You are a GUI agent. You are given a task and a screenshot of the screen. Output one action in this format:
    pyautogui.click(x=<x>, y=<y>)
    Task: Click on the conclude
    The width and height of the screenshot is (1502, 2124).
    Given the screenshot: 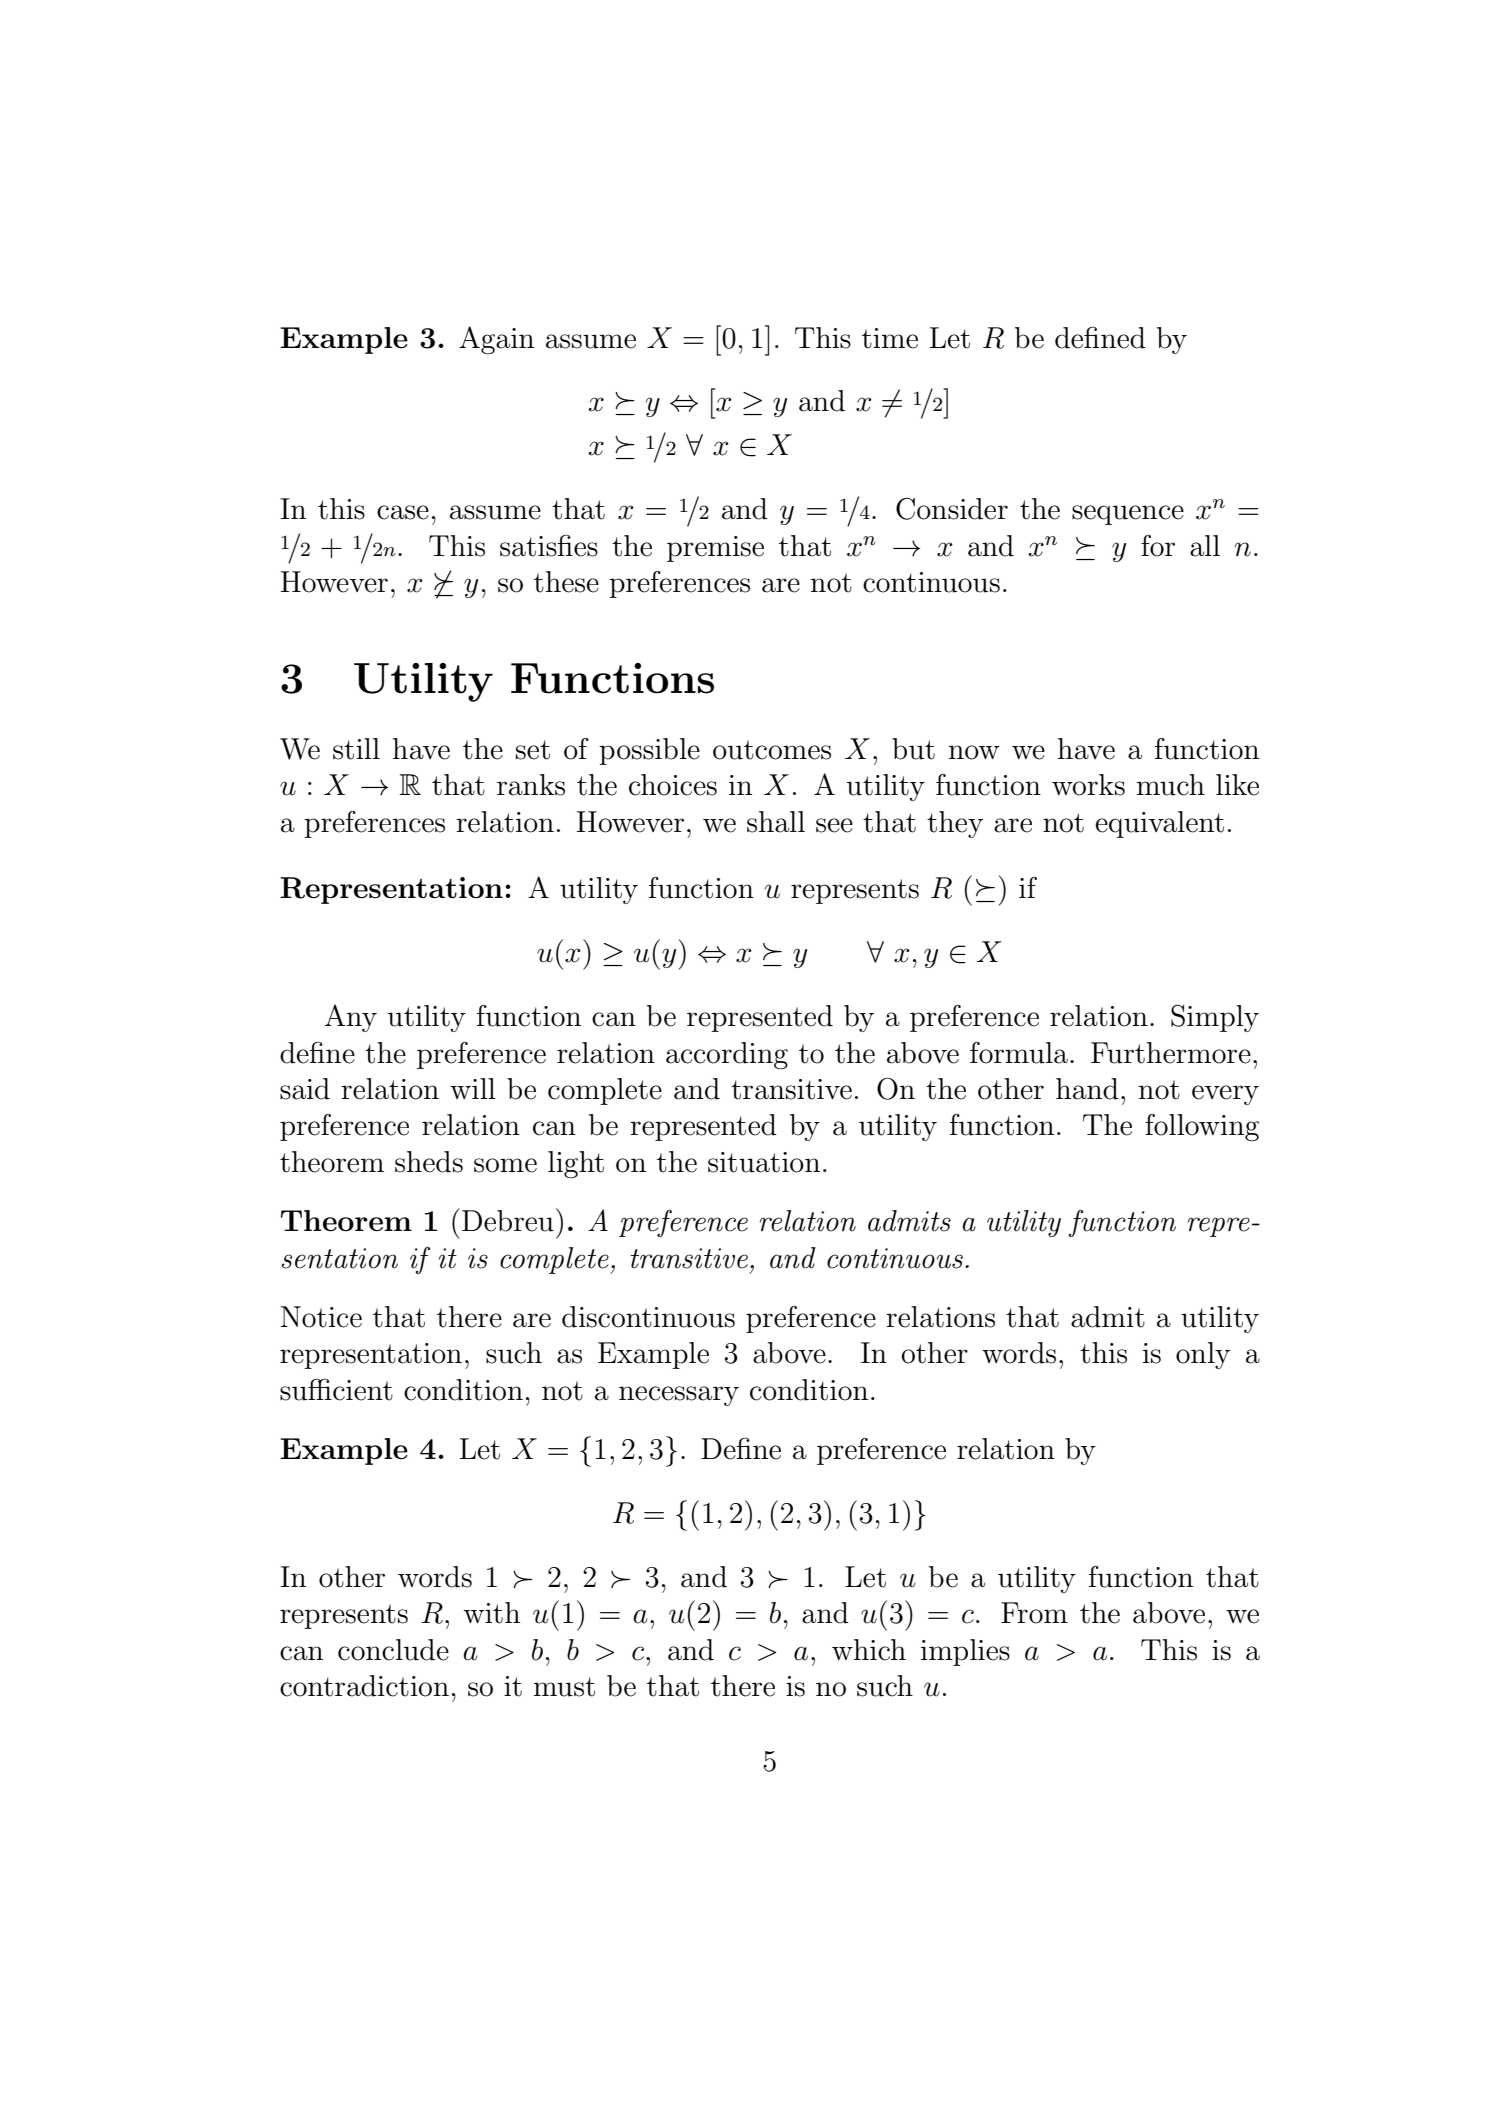 What is the action you would take?
    pyautogui.click(x=393, y=1650)
